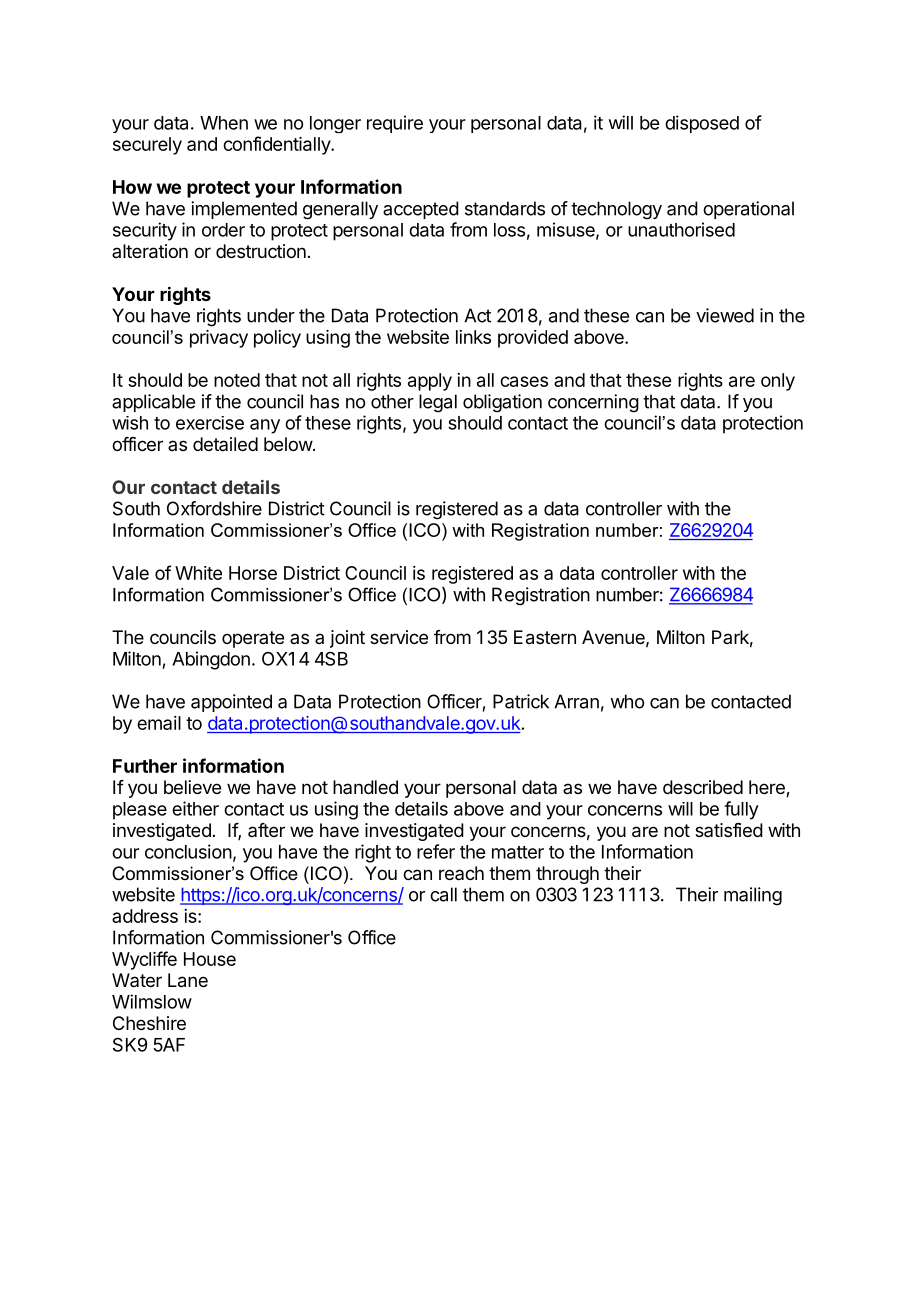 This screenshot has height=1308, width=924. Describe the element at coordinates (702, 124) in the screenshot. I see `disposed` at that location.
